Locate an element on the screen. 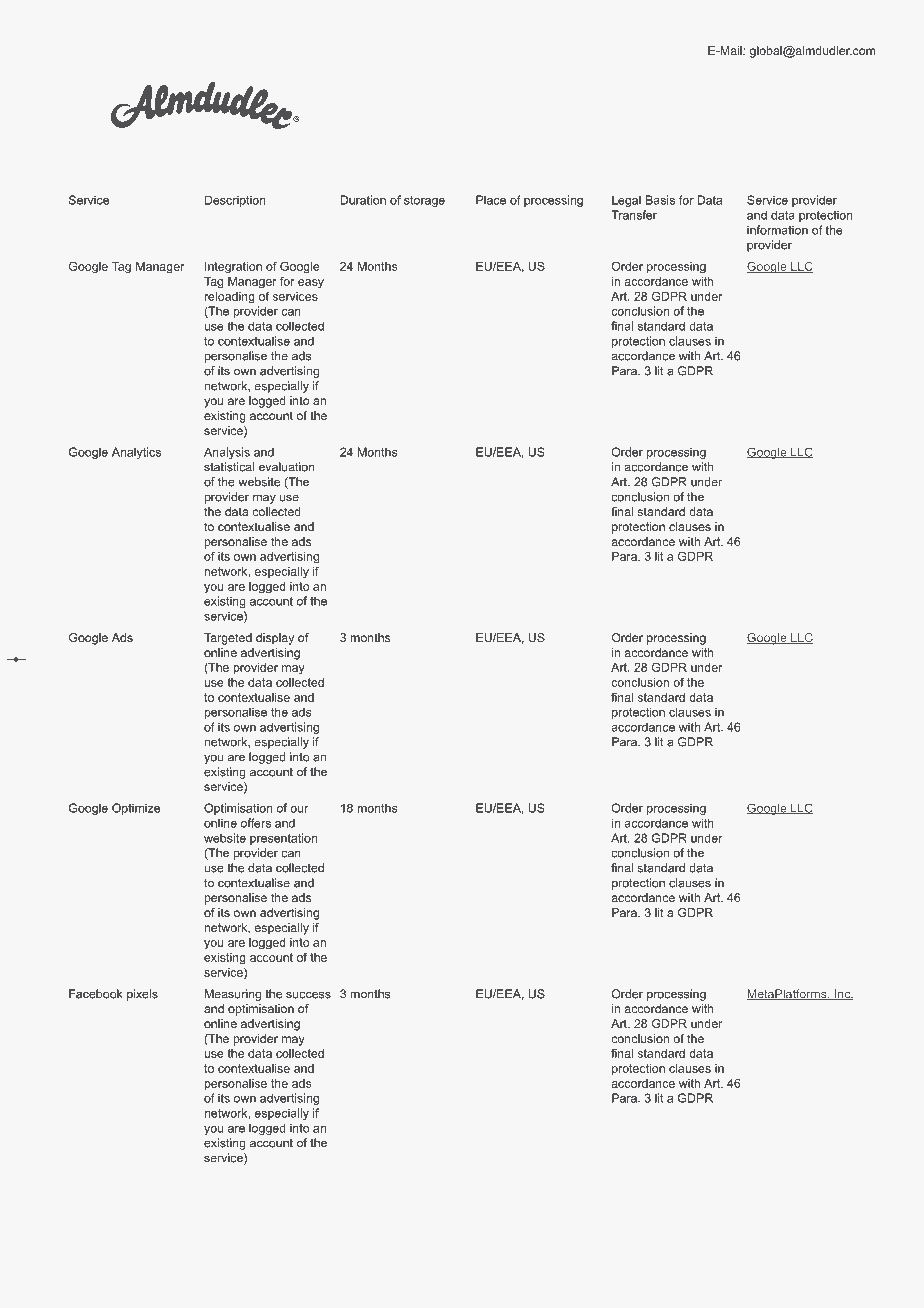 The image size is (924, 1308). statistical is located at coordinates (229, 467).
